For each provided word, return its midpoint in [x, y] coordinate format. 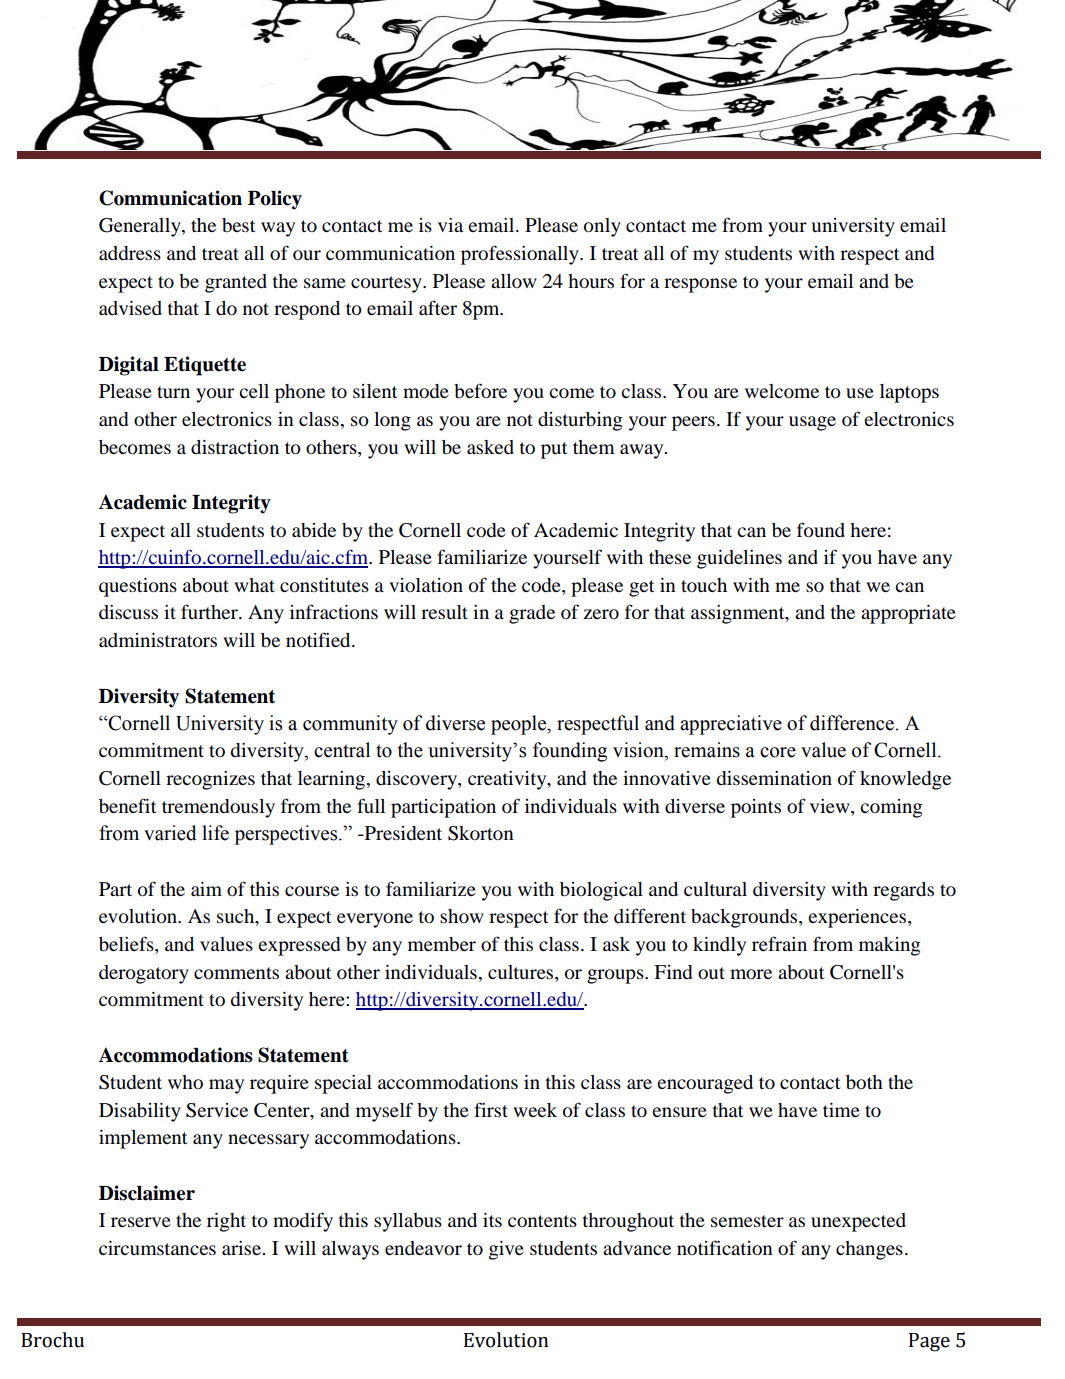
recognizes [210, 780]
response [700, 285]
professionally [521, 255]
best [238, 225]
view [831, 806]
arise [241, 1248]
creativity [508, 780]
